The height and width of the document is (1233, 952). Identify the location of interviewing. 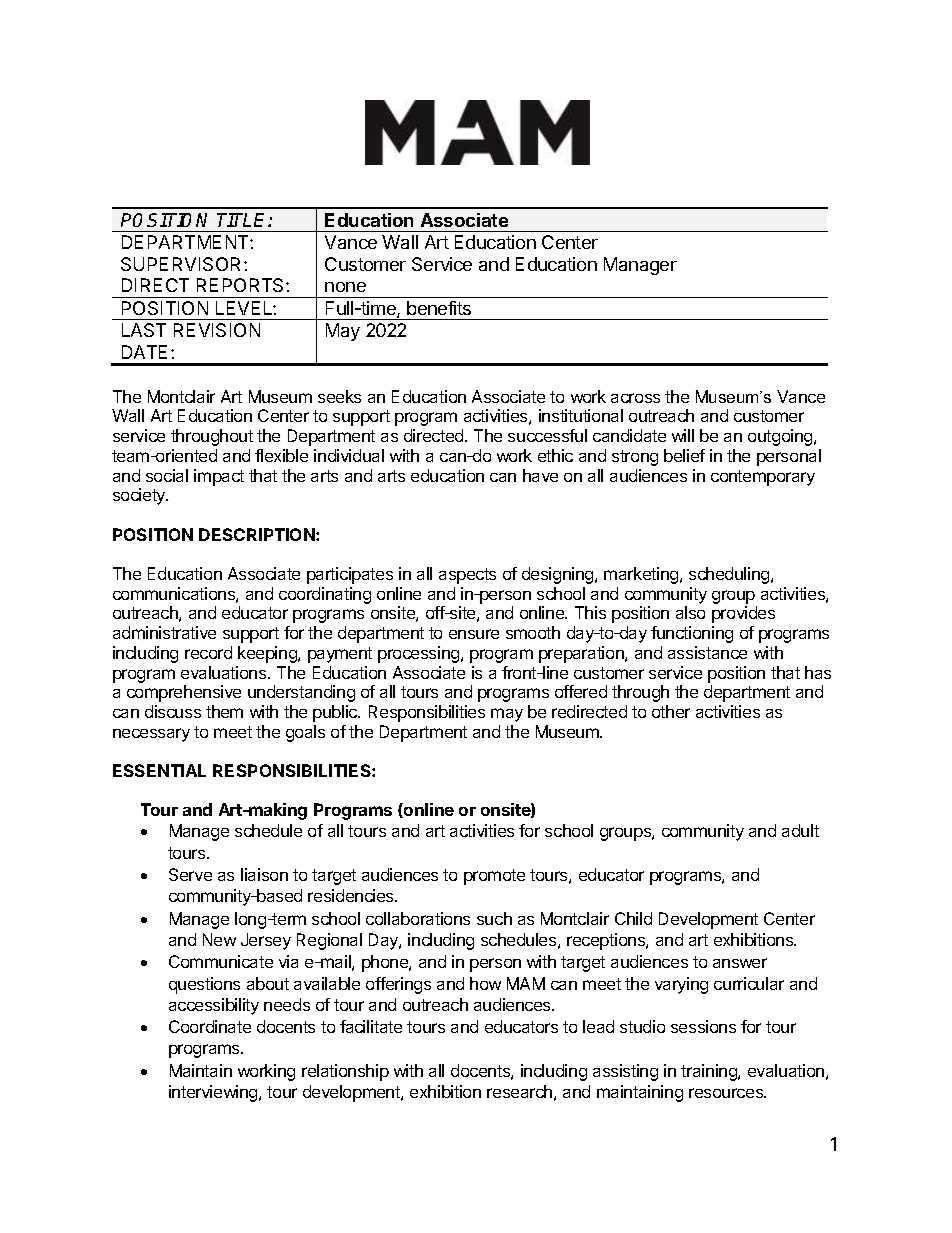
(214, 1093).
